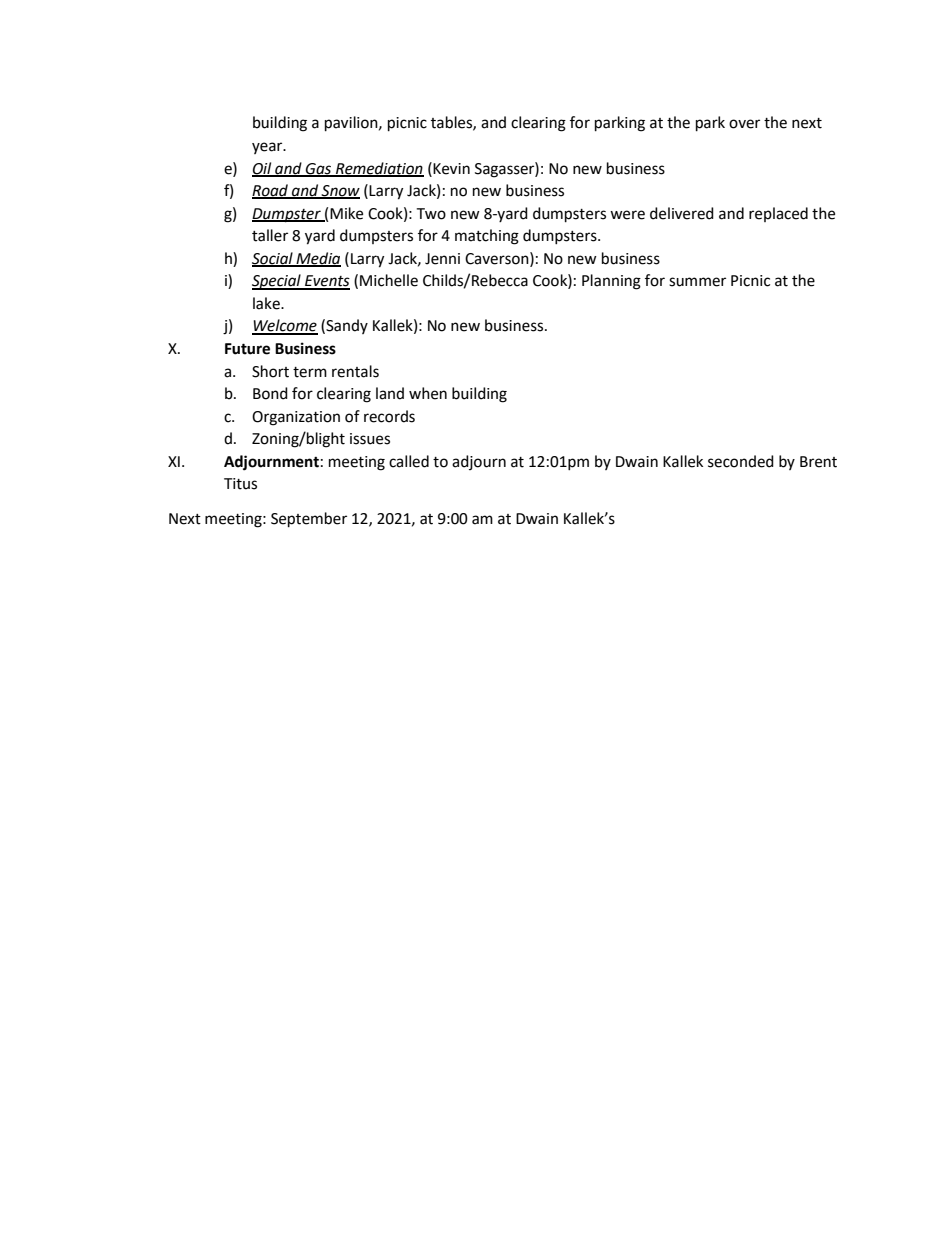 Image resolution: width=952 pixels, height=1233 pixels. What do you see at coordinates (451, 169) in the screenshot?
I see `Kevin` at bounding box center [451, 169].
